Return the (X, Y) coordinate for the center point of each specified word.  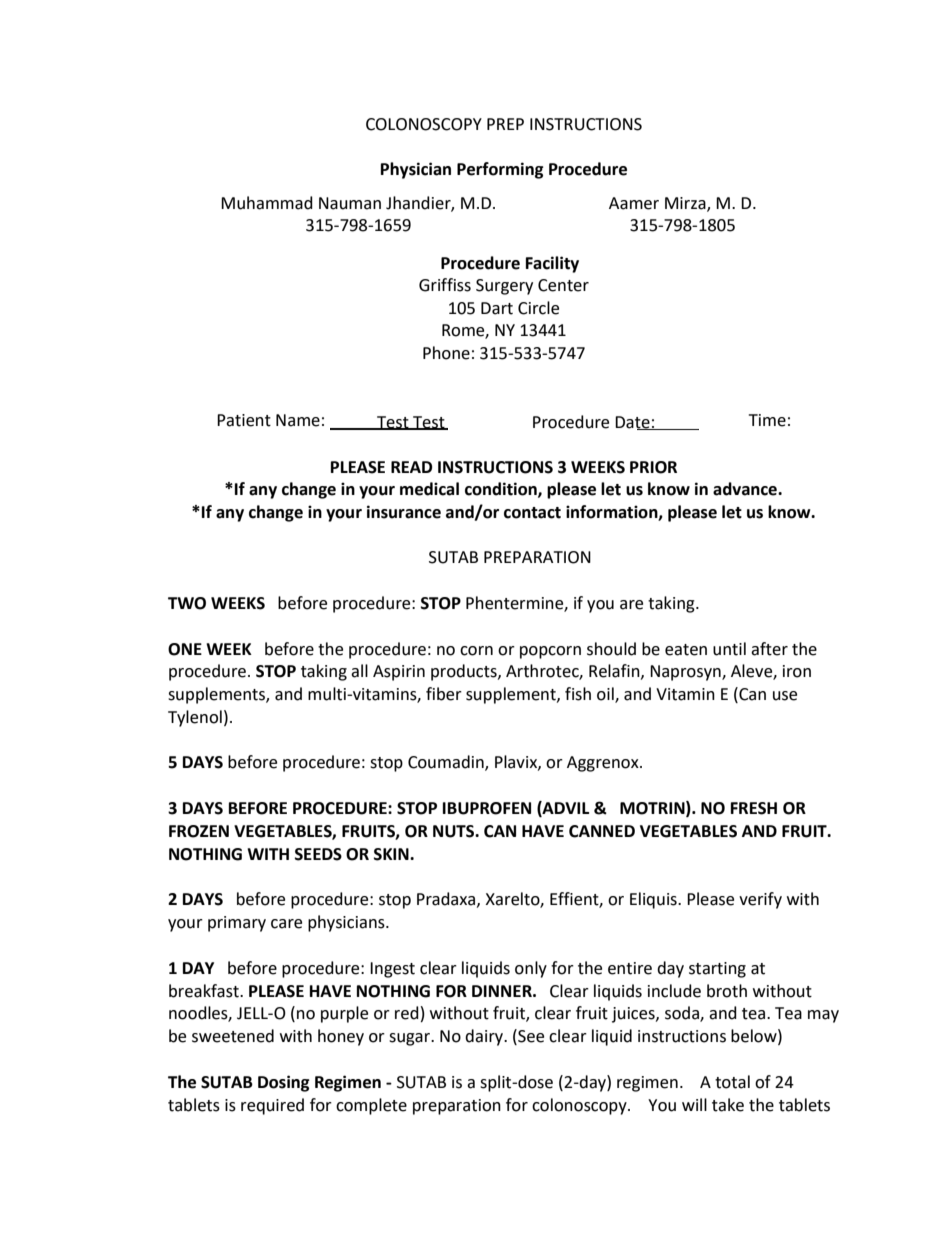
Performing (500, 170)
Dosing (284, 1083)
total (732, 1082)
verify (760, 900)
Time (767, 420)
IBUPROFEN (487, 808)
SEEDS (318, 854)
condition (502, 489)
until (729, 649)
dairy (485, 1037)
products (465, 672)
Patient (244, 420)
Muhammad (267, 203)
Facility (552, 264)
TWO (187, 603)
